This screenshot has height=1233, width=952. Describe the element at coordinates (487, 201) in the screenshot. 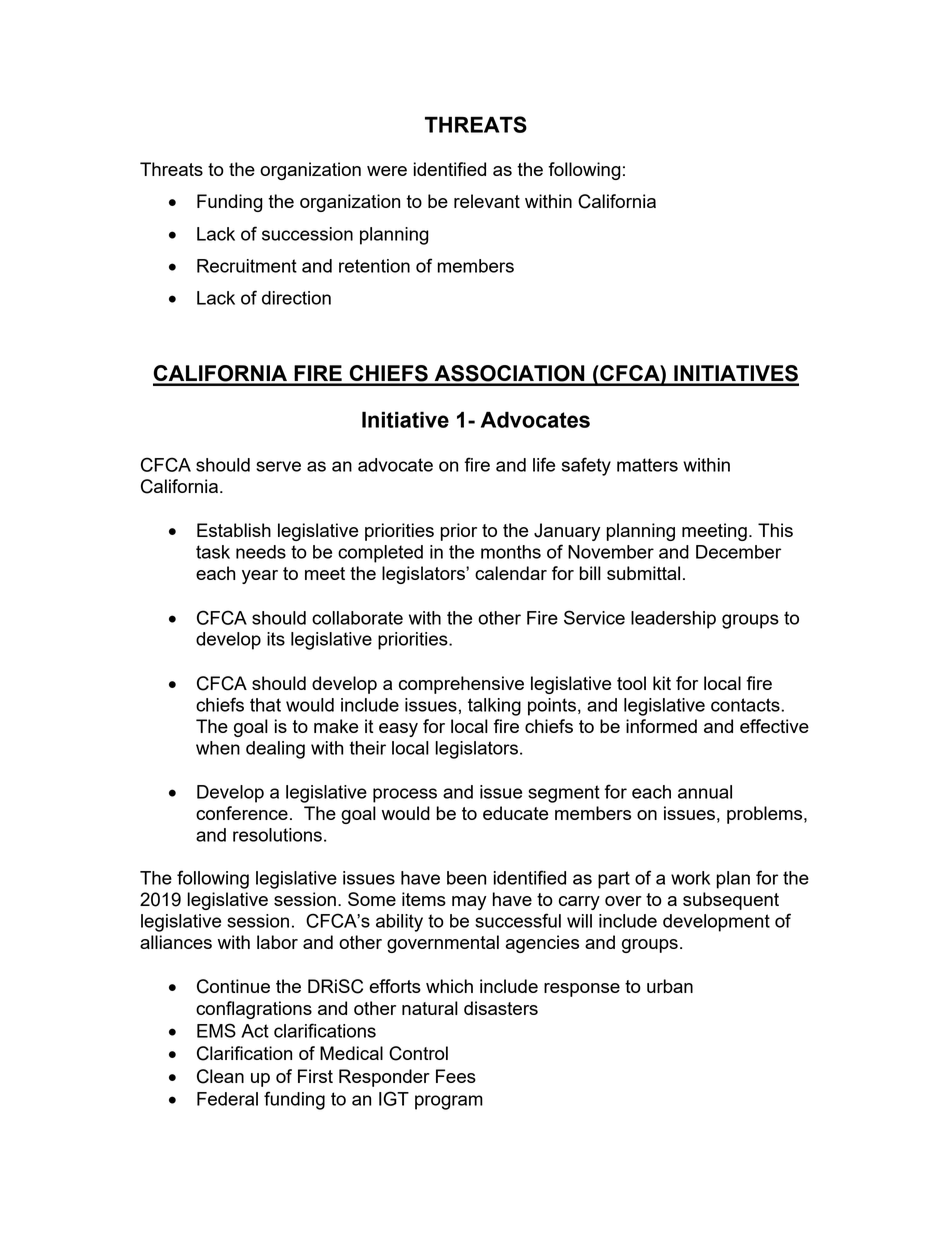

I see `relevant` at that location.
